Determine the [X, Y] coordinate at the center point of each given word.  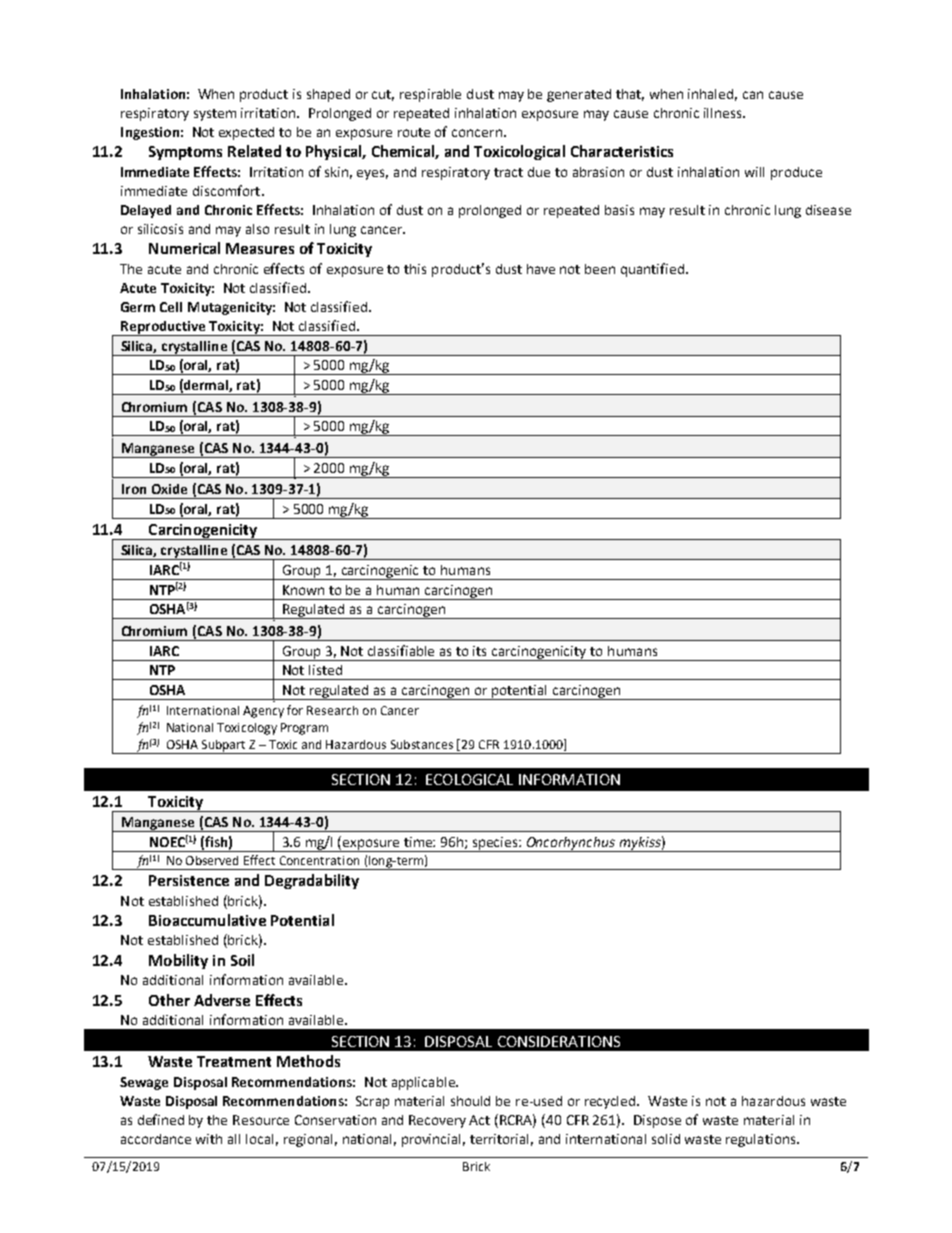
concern [477, 133]
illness [724, 113]
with [209, 1139]
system [215, 115]
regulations [762, 1140]
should [470, 1101]
